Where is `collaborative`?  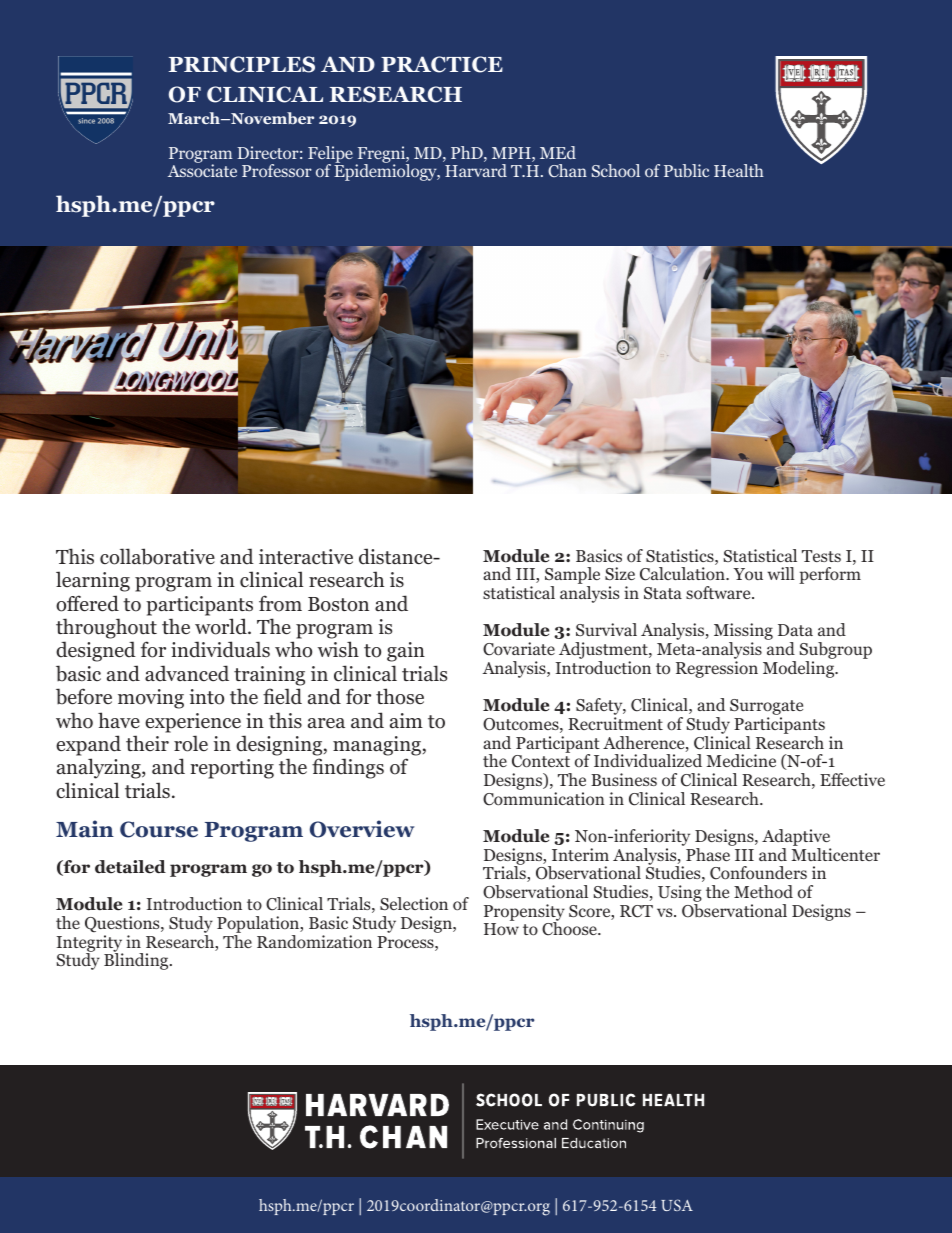
collaborative is located at coordinates (157, 556).
